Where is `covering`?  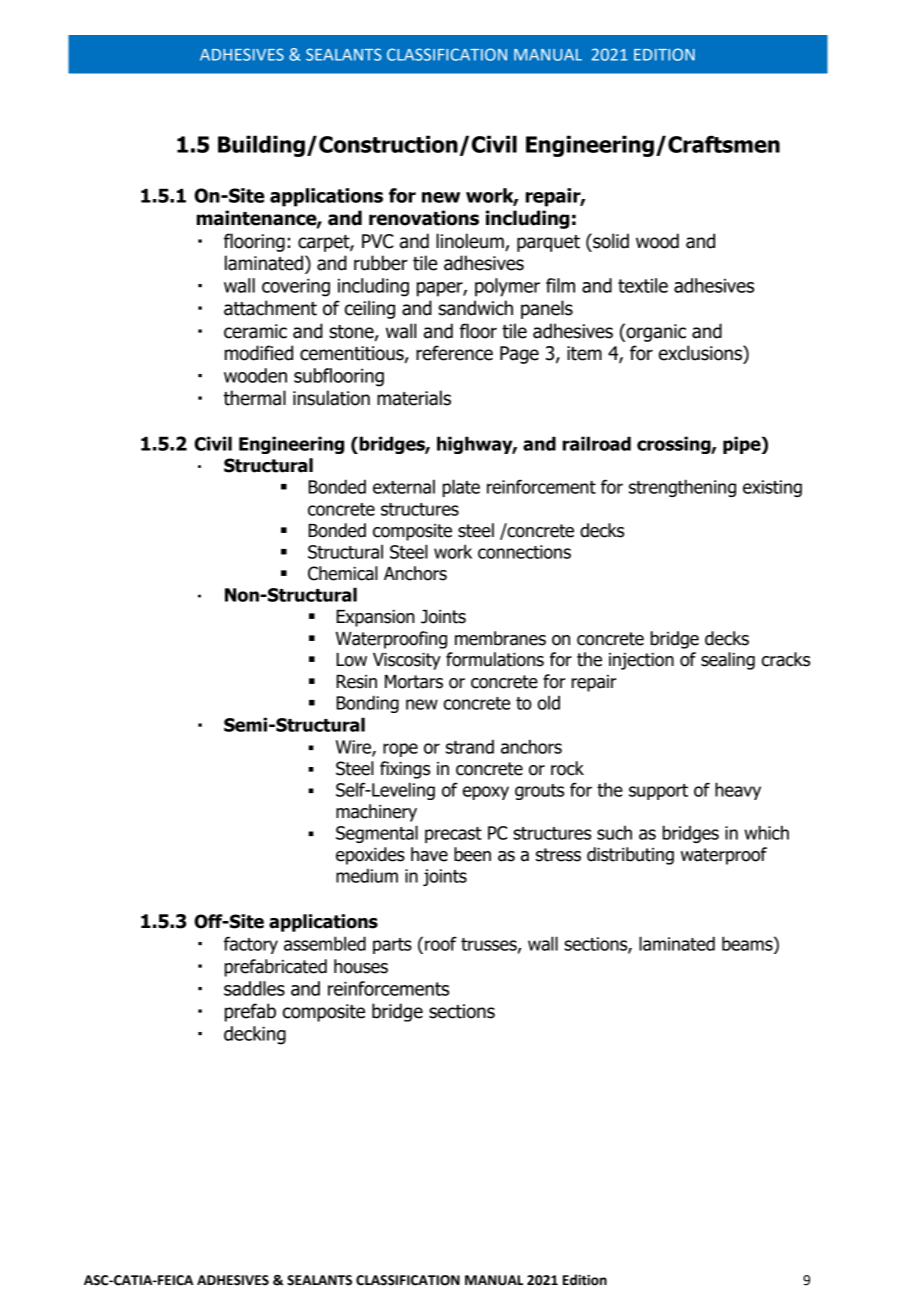
covering is located at coordinates (296, 287).
